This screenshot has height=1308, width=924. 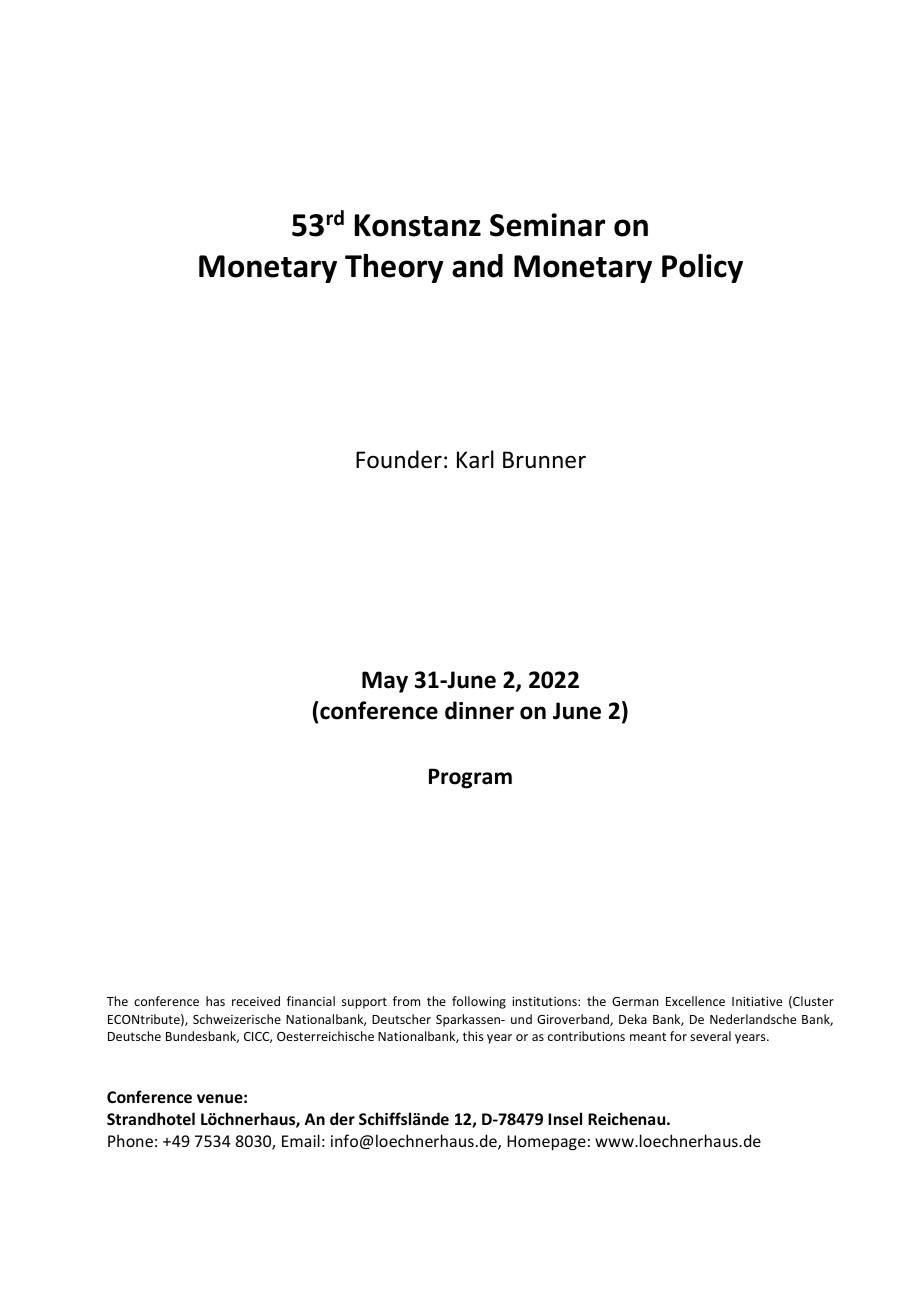 I want to click on Excellence, so click(x=695, y=1001).
